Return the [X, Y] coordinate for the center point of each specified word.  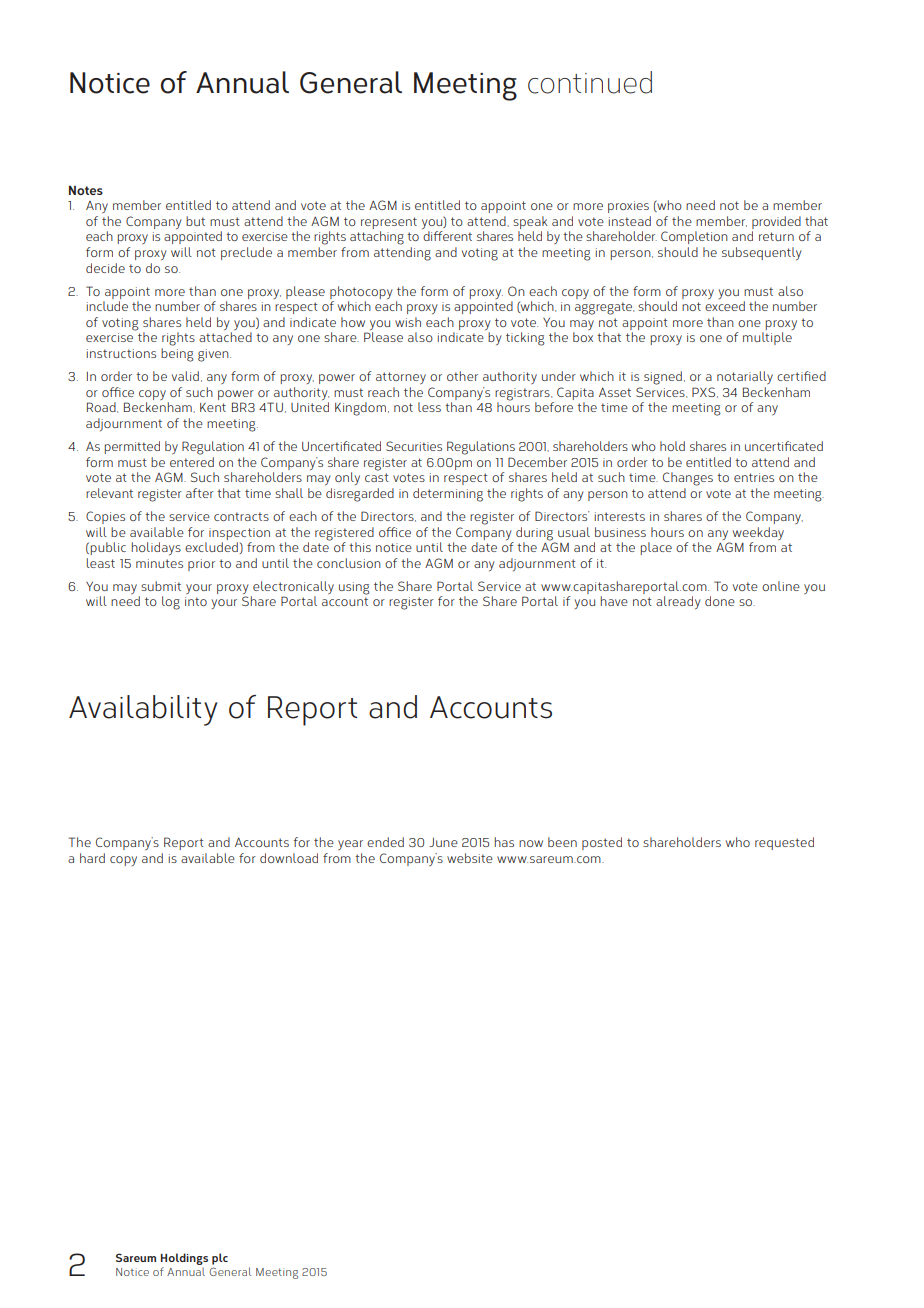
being [177, 355]
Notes [86, 190]
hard [92, 858]
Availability [143, 710]
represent [389, 224]
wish [408, 322]
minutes [159, 563]
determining [448, 495]
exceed [725, 306]
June [443, 842]
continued [590, 82]
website [470, 858]
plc [220, 1259]
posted [602, 843]
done [720, 601]
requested [784, 843]
